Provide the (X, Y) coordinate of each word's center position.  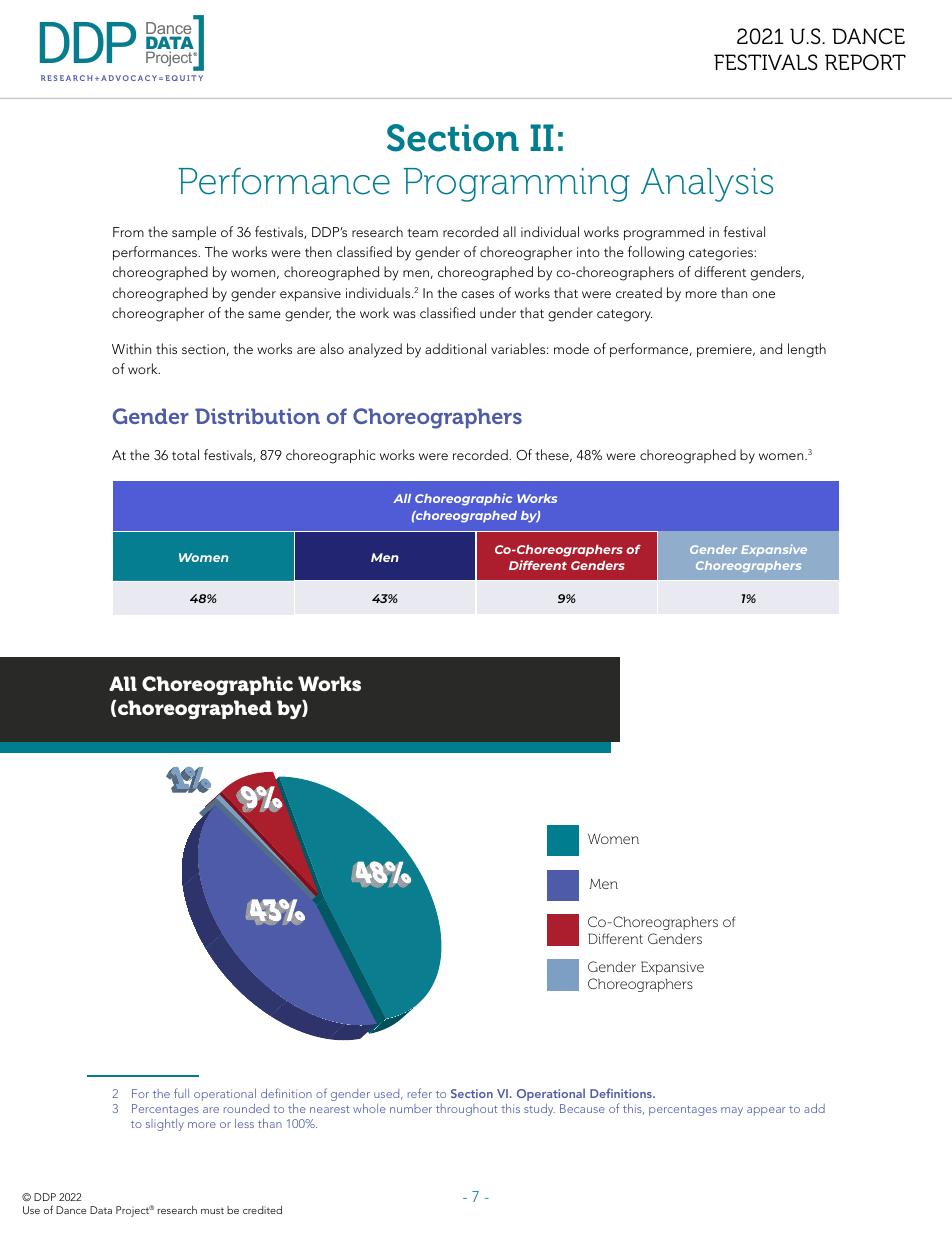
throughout (467, 1110)
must (212, 1211)
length (807, 350)
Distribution (257, 416)
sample (194, 233)
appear (766, 1111)
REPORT (865, 62)
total (185, 454)
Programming (516, 185)
